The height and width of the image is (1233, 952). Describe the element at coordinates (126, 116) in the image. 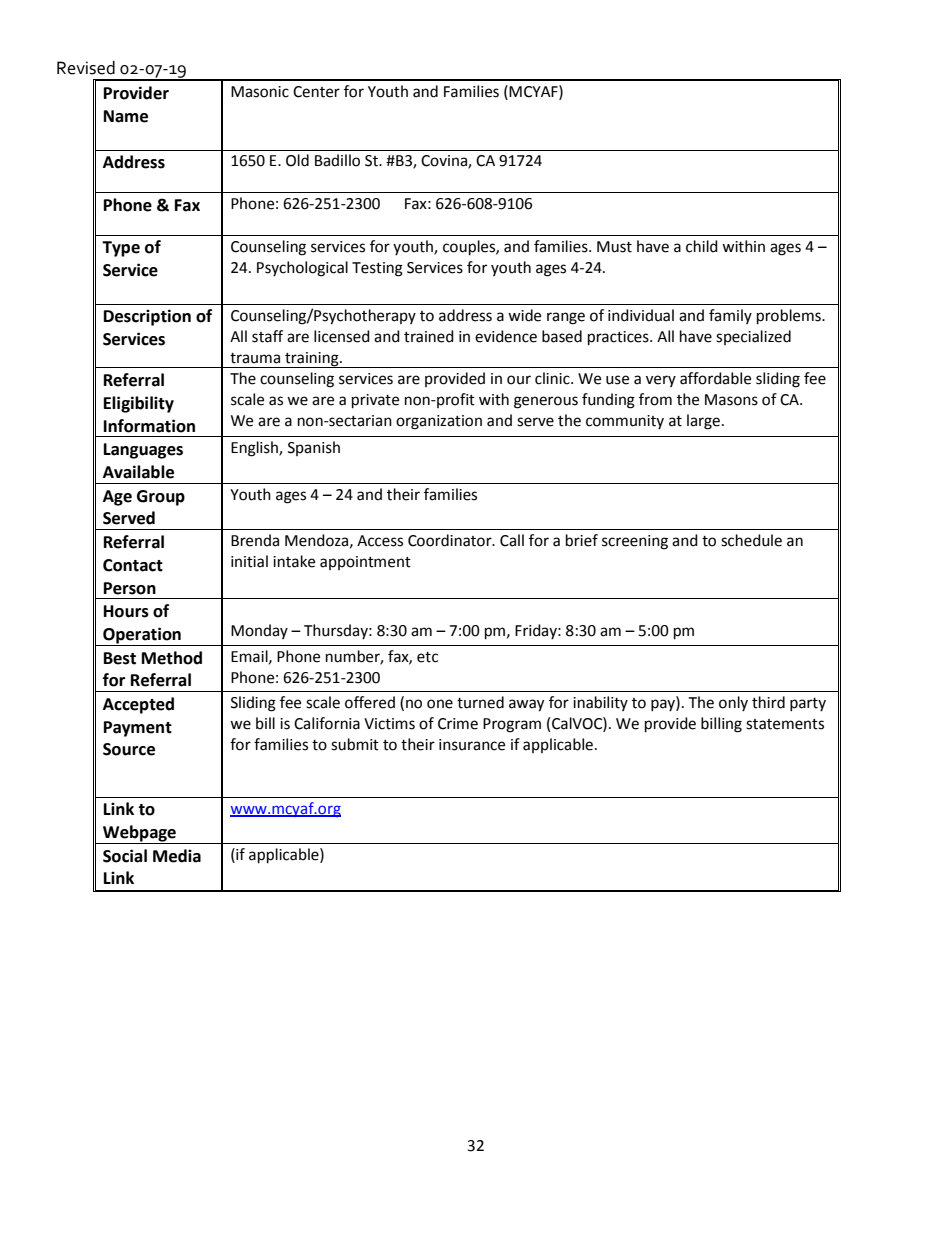

I see `Name` at that location.
